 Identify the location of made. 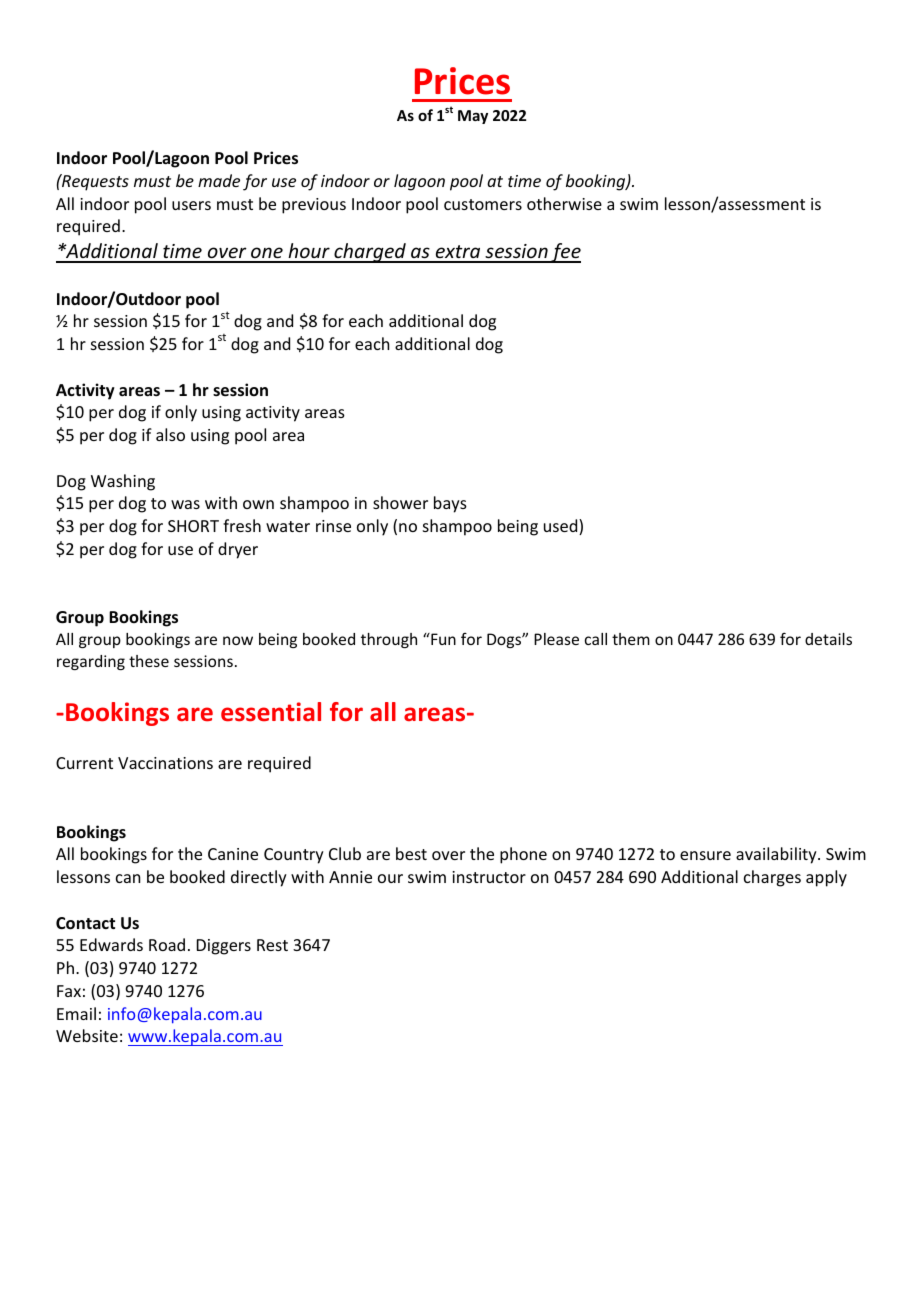
(219, 180).
